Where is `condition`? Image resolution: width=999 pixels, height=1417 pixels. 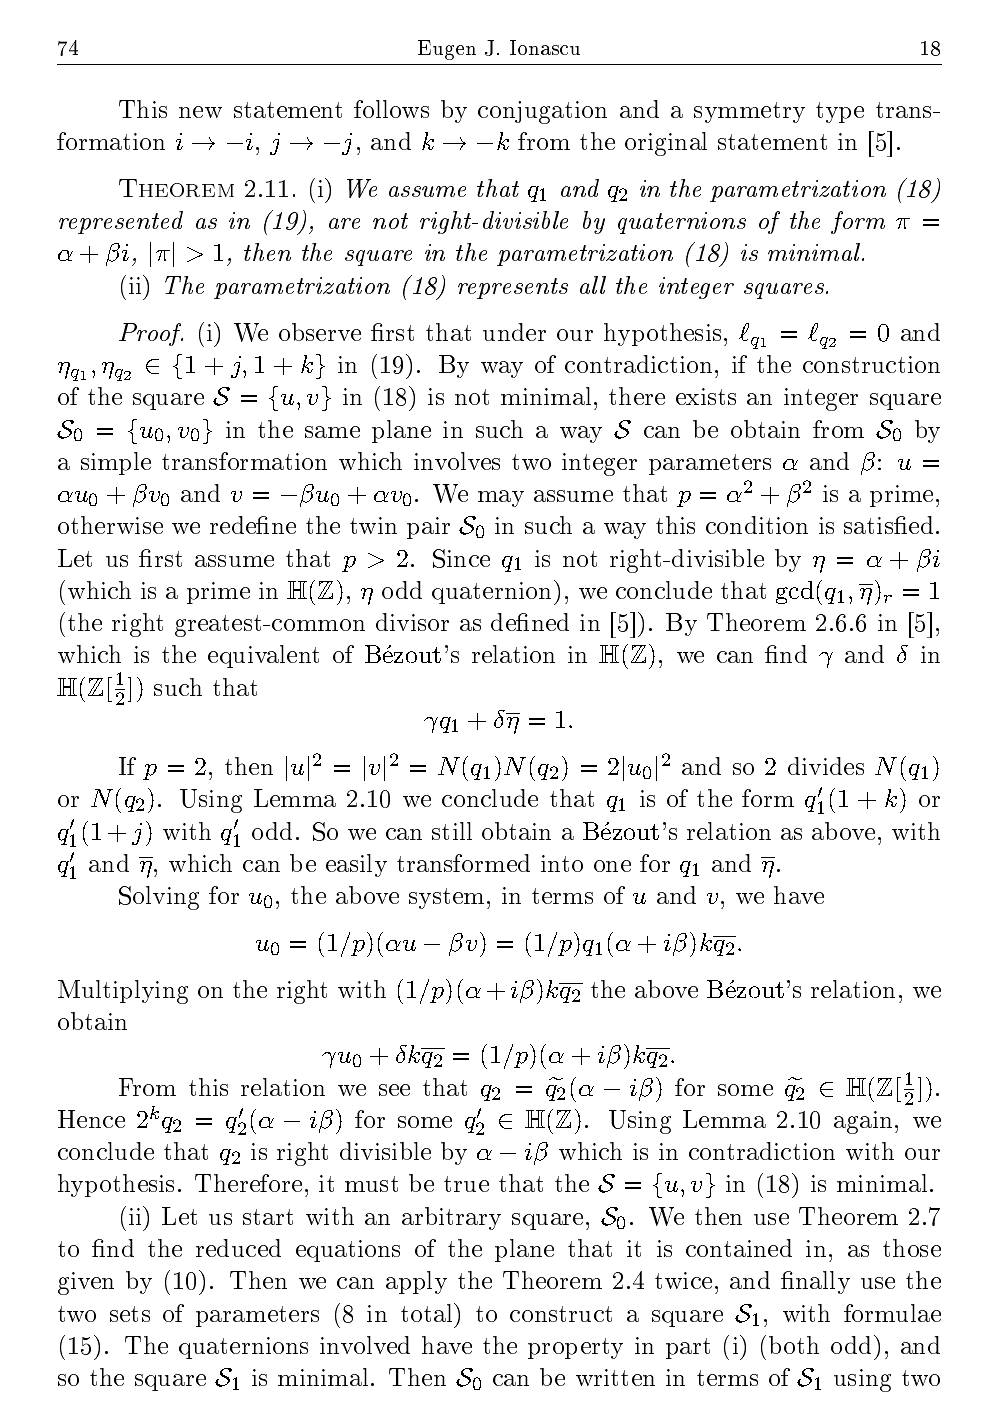 condition is located at coordinates (757, 525).
